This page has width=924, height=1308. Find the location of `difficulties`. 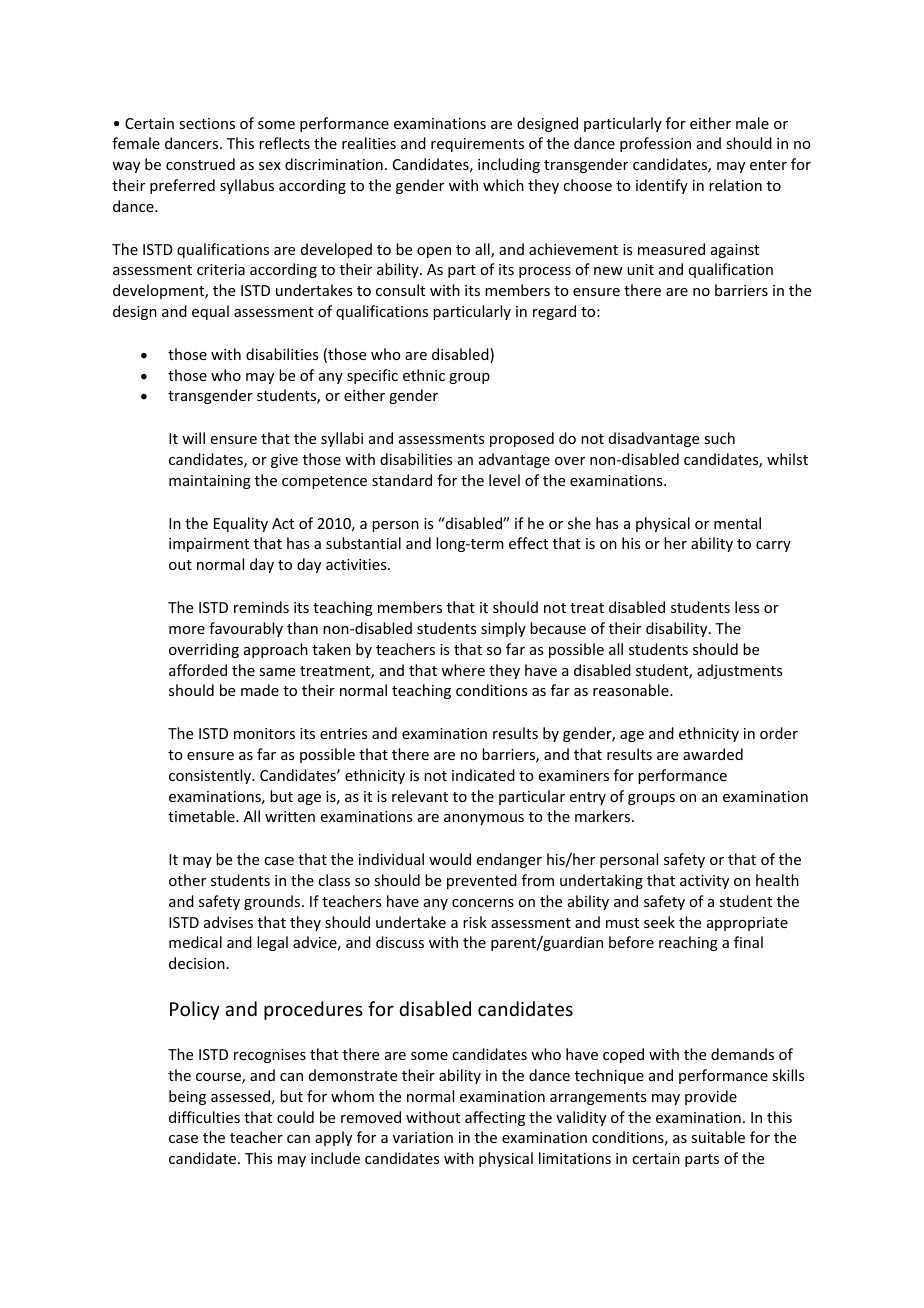

difficulties is located at coordinates (204, 1117).
